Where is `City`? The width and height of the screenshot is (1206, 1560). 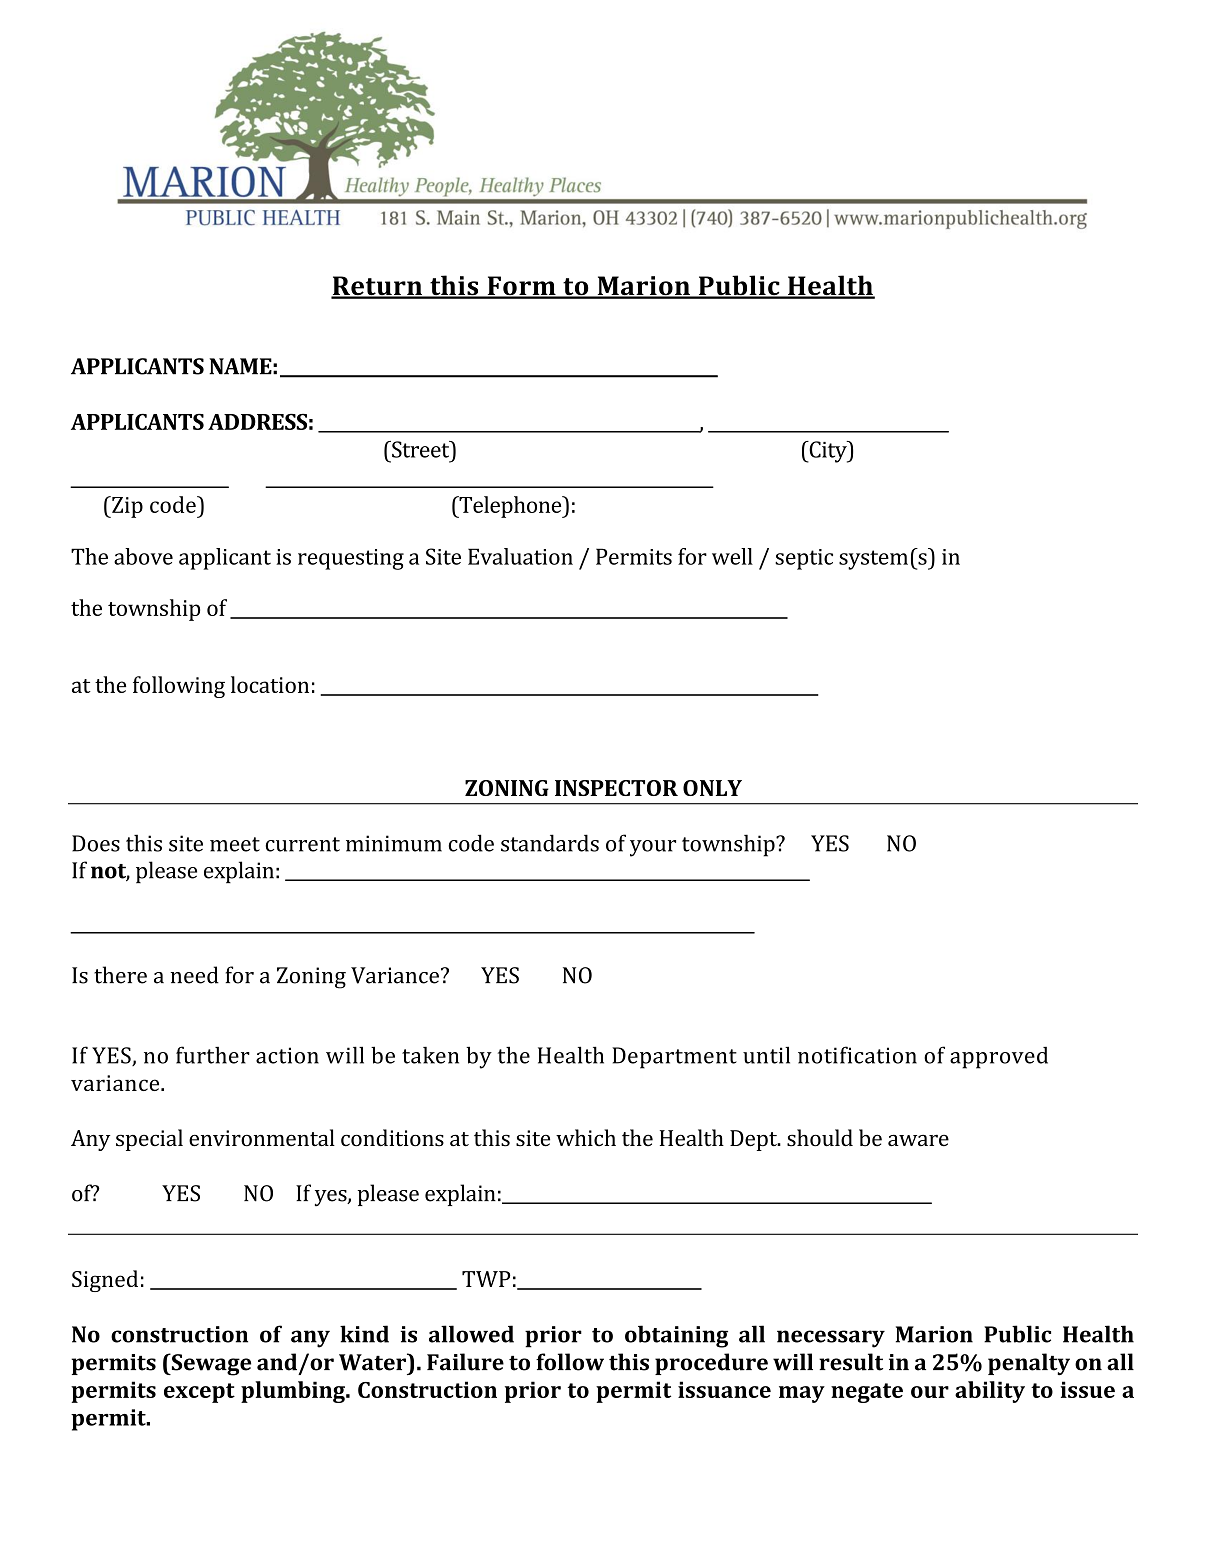
City is located at coordinates (828, 452).
